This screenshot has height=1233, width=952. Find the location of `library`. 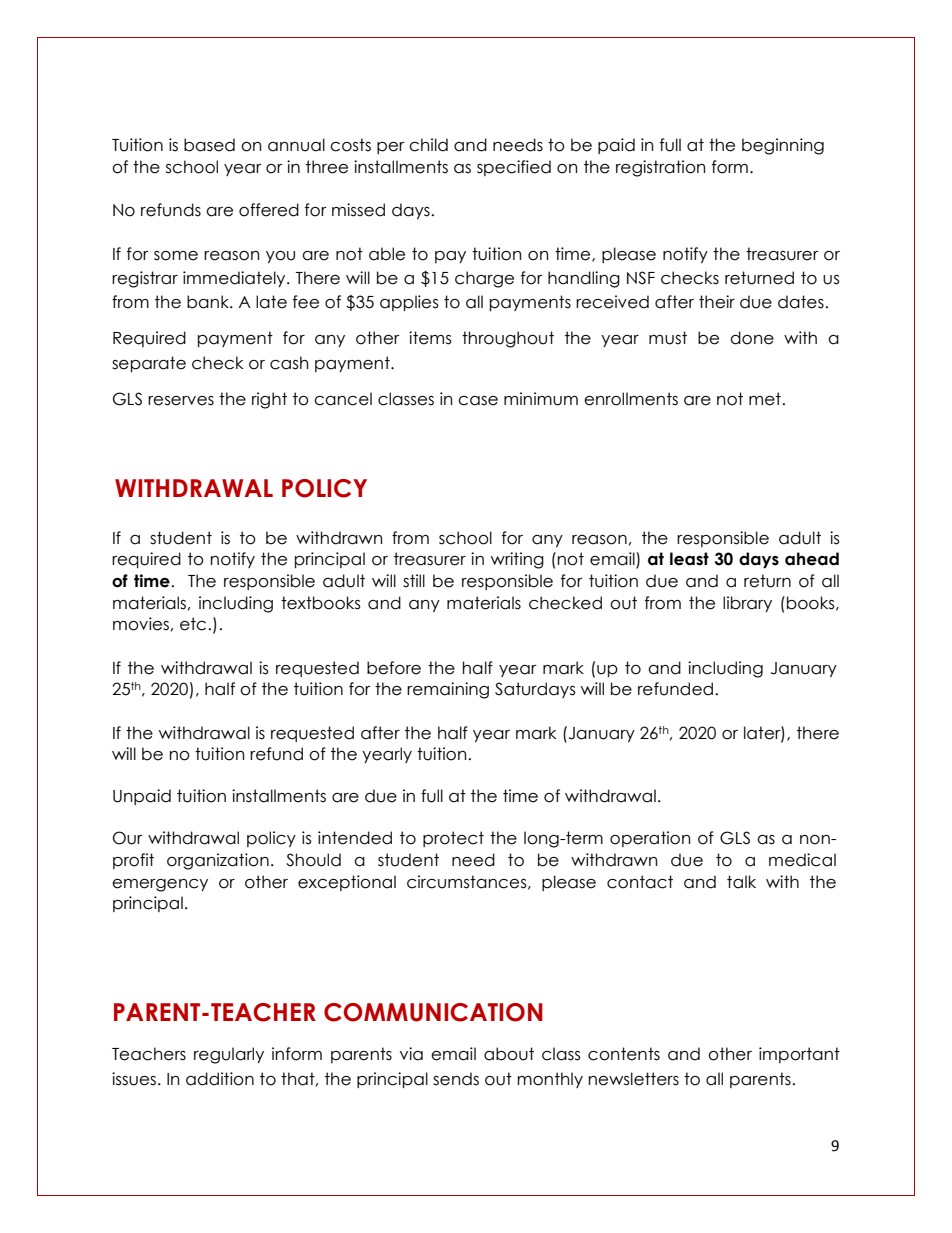

library is located at coordinates (747, 604).
